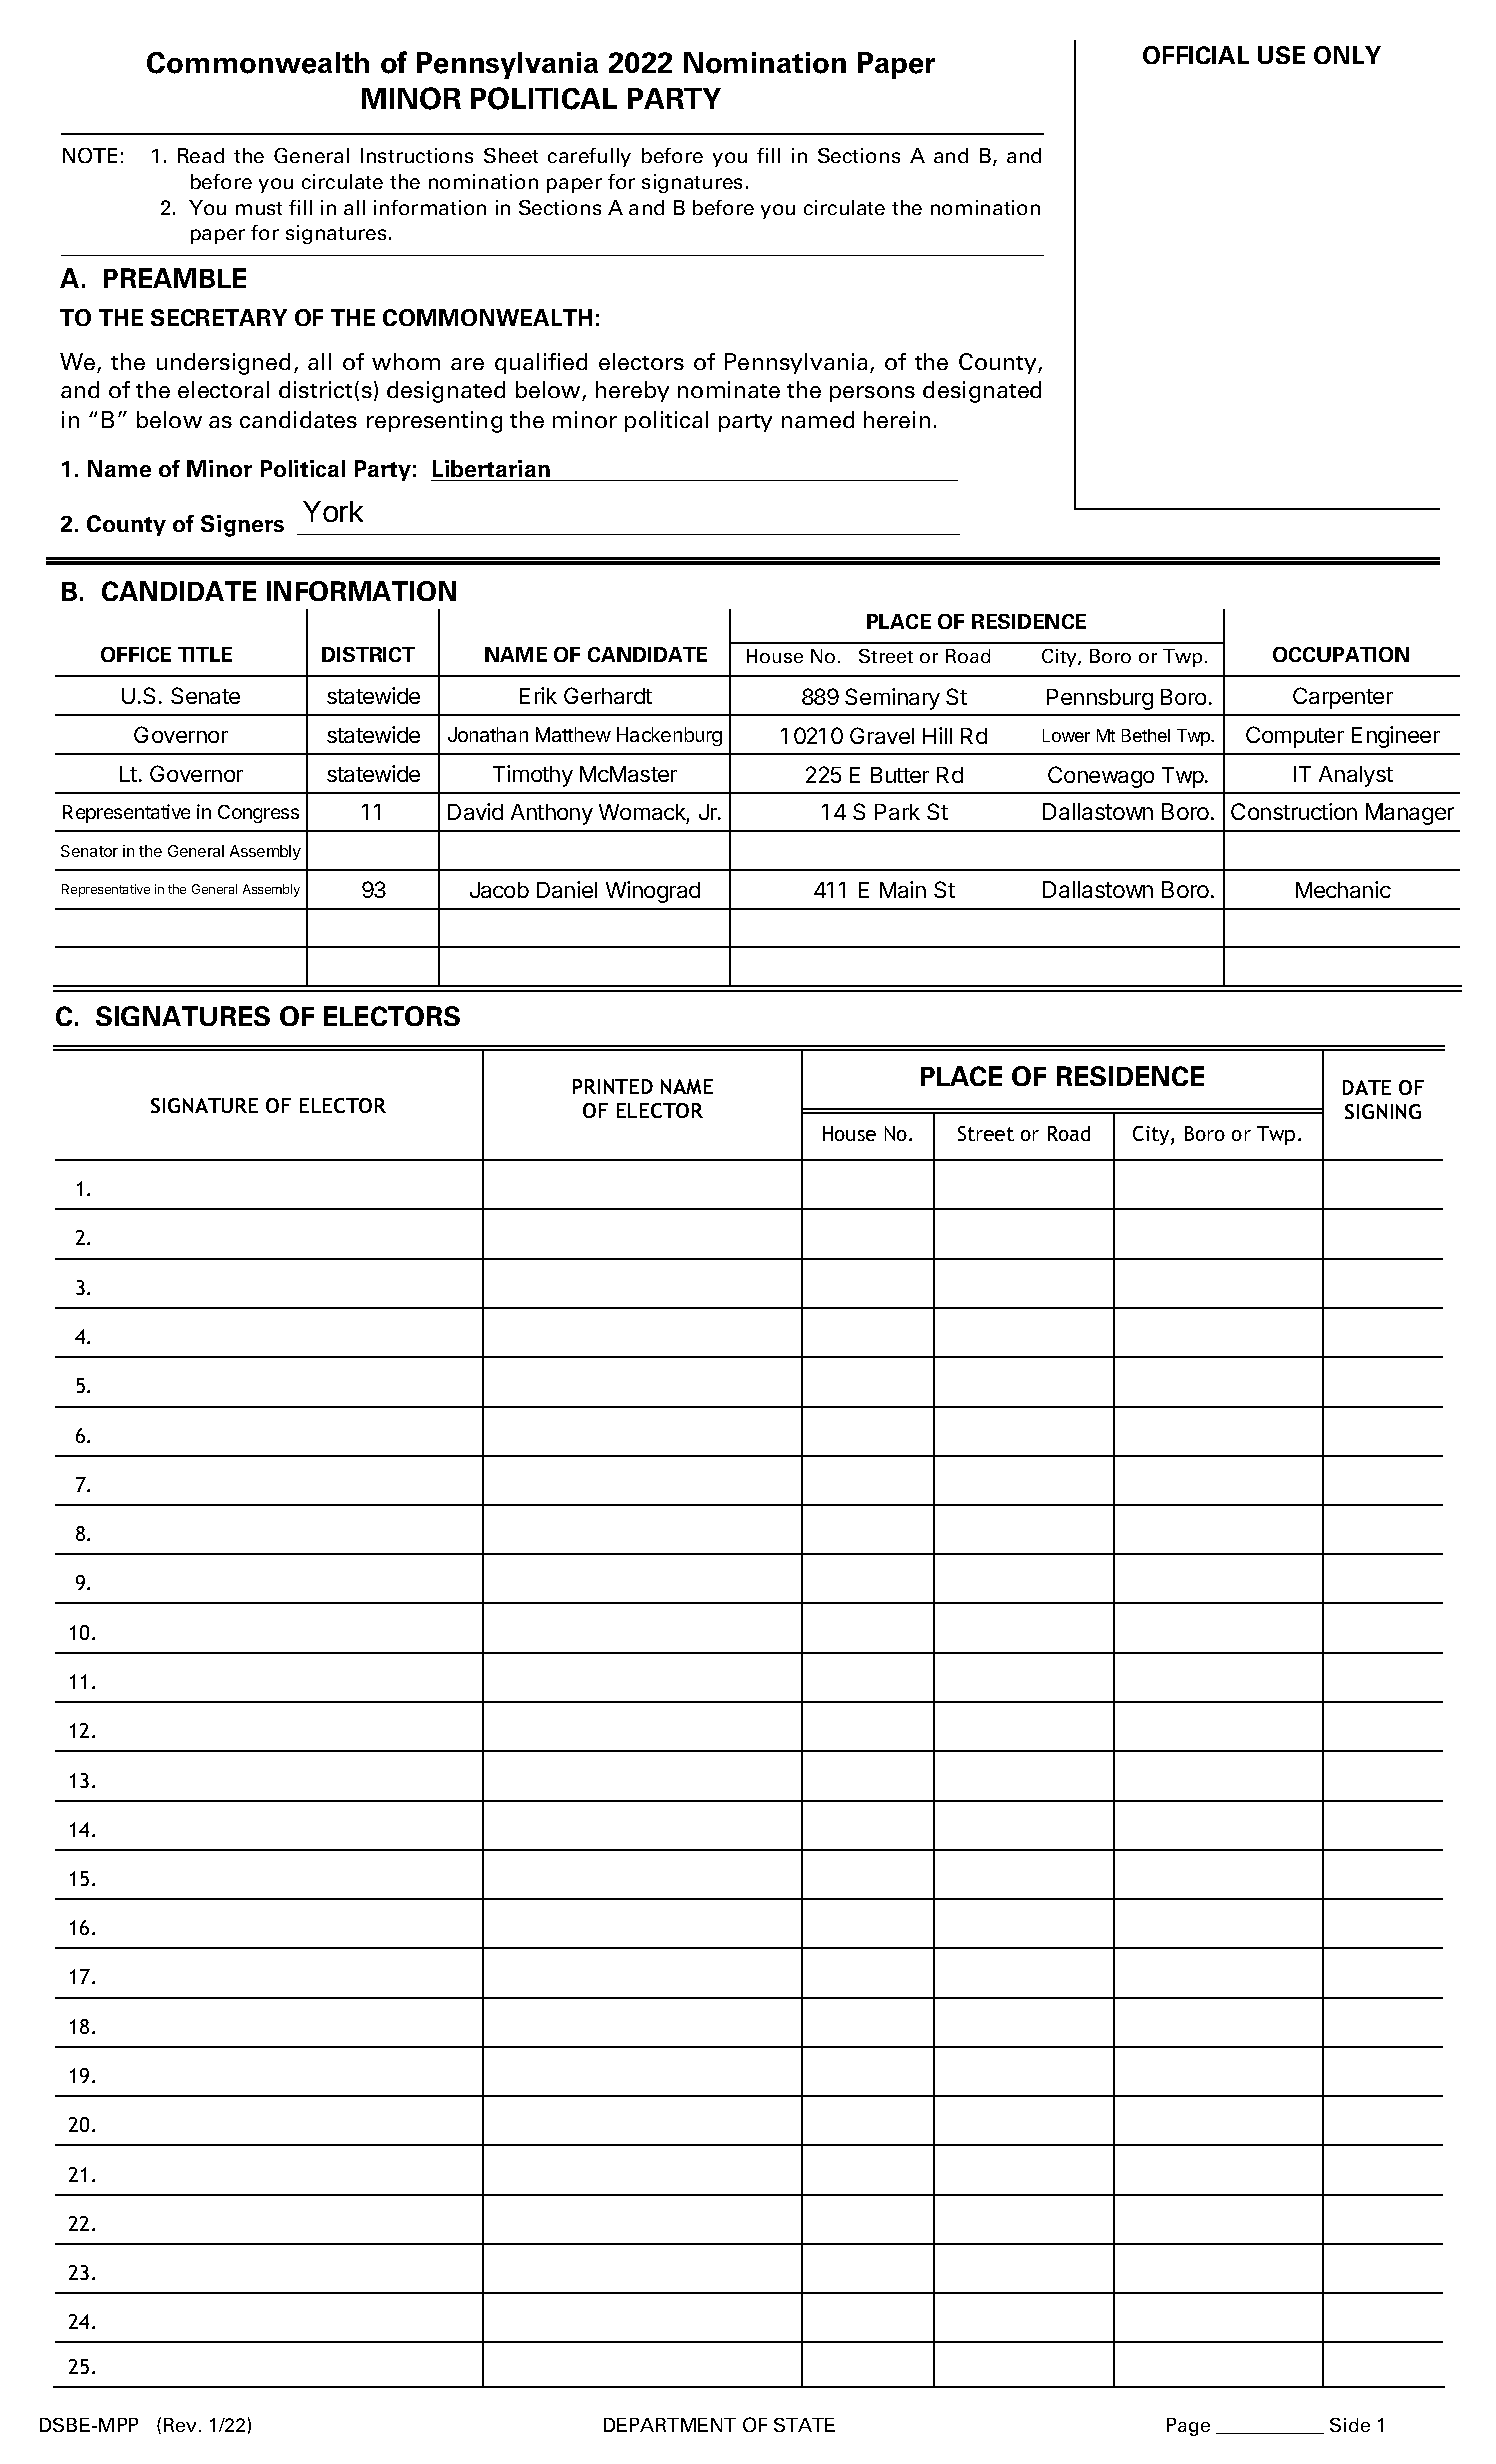 The image size is (1496, 2464). What do you see at coordinates (205, 654) in the screenshot?
I see `TITLE` at bounding box center [205, 654].
